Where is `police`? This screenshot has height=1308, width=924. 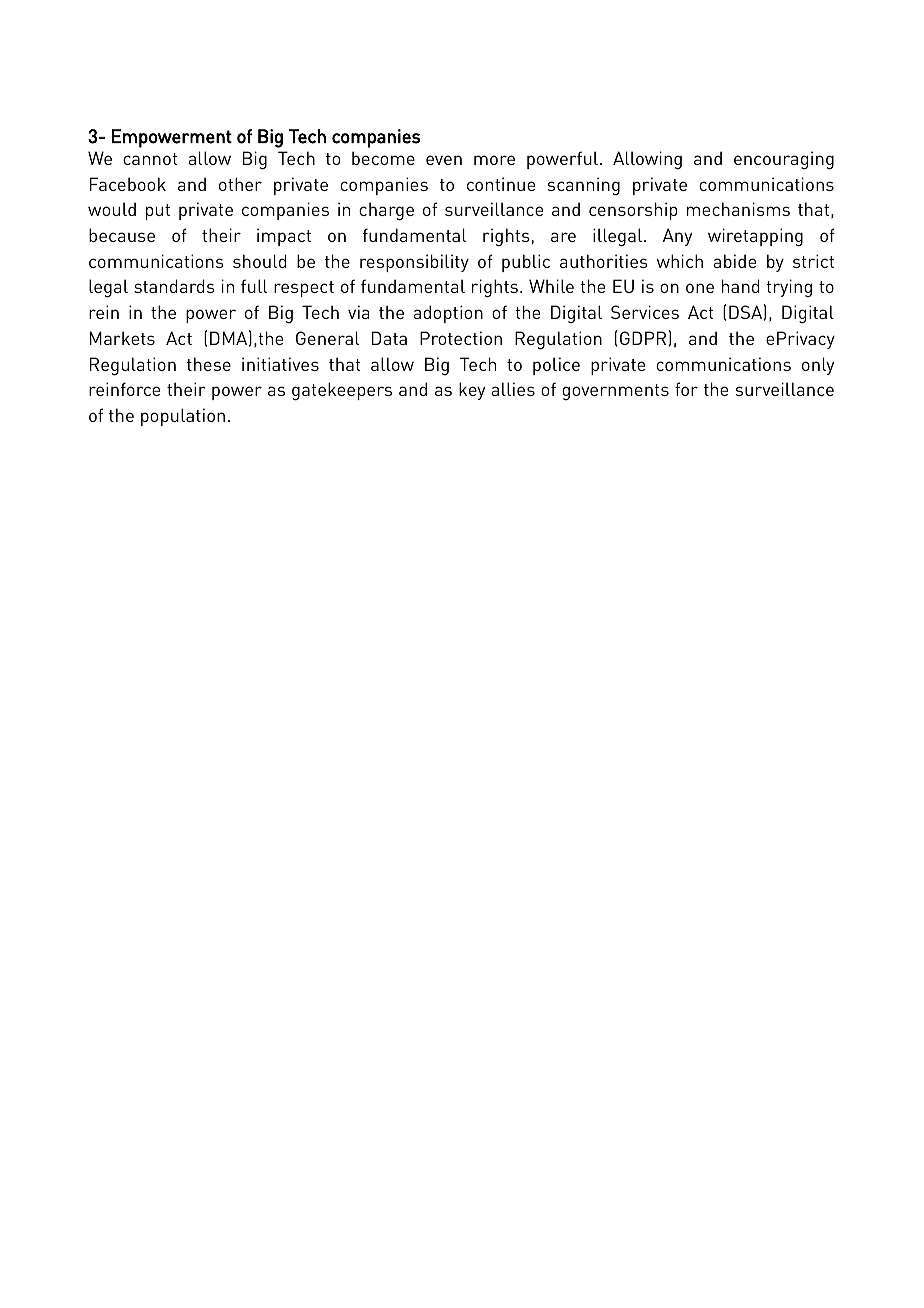
police is located at coordinates (556, 366).
